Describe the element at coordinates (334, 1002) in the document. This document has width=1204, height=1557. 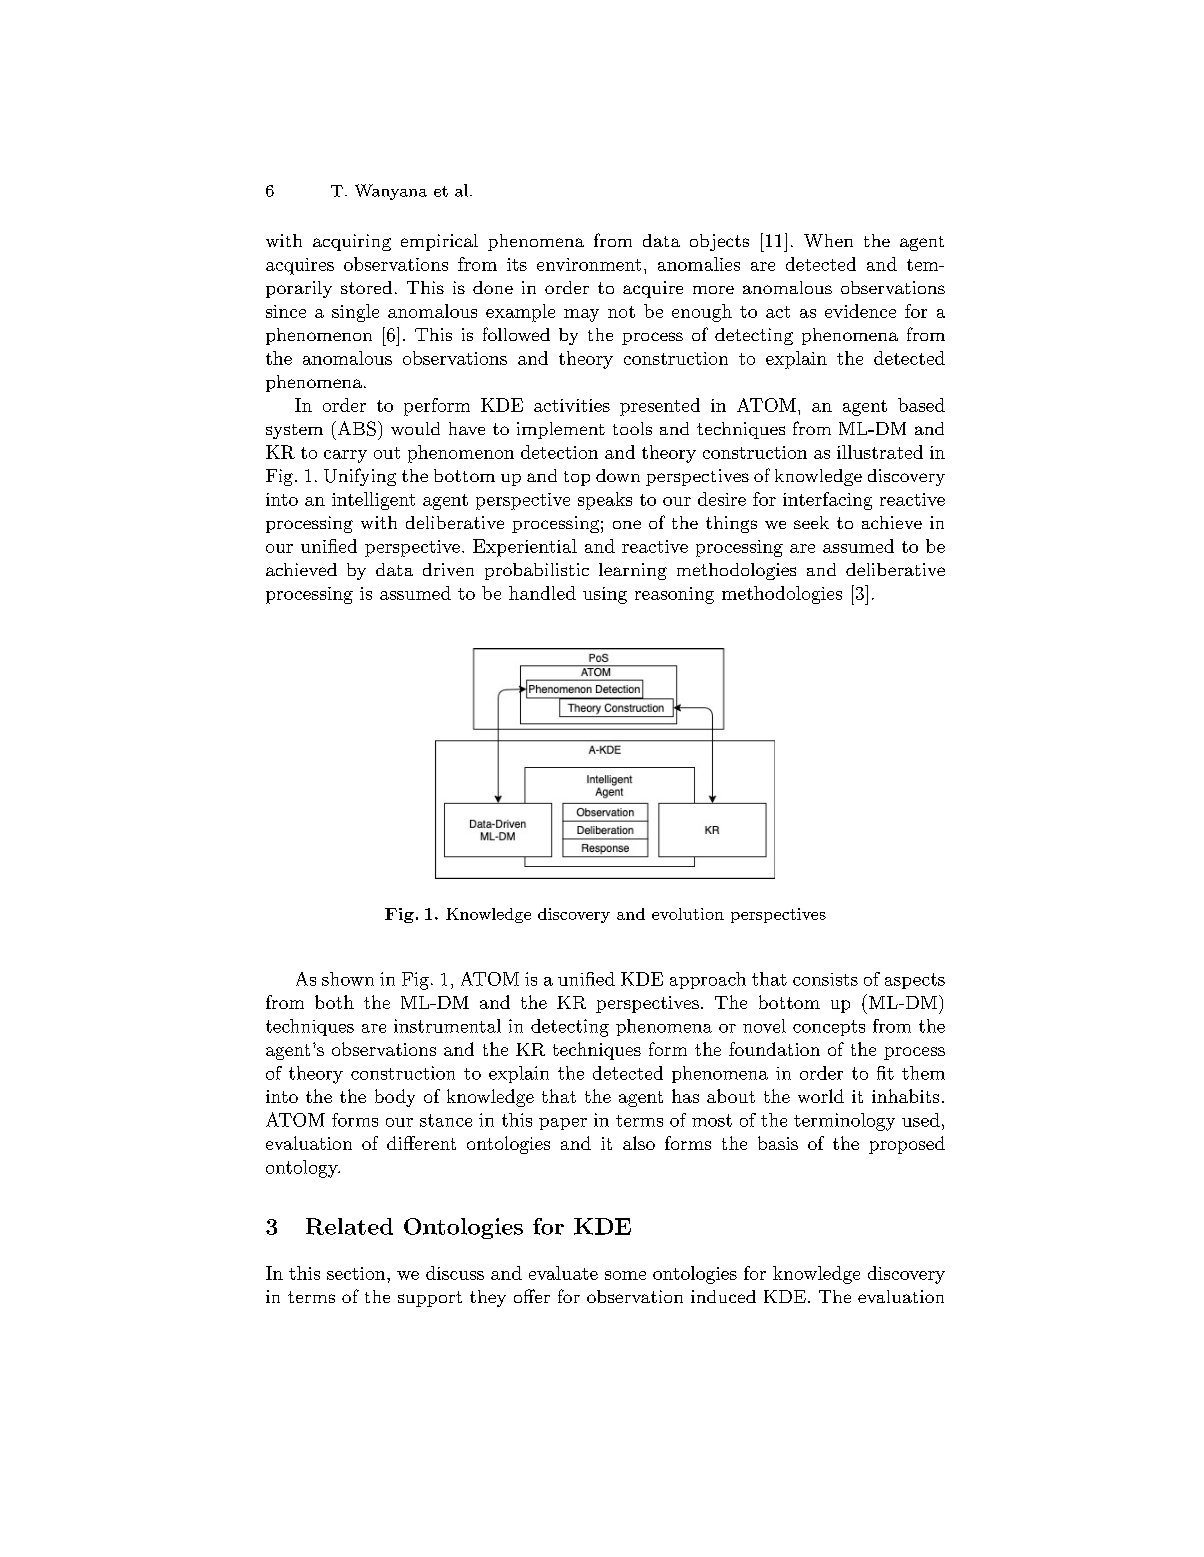
I see `both` at that location.
